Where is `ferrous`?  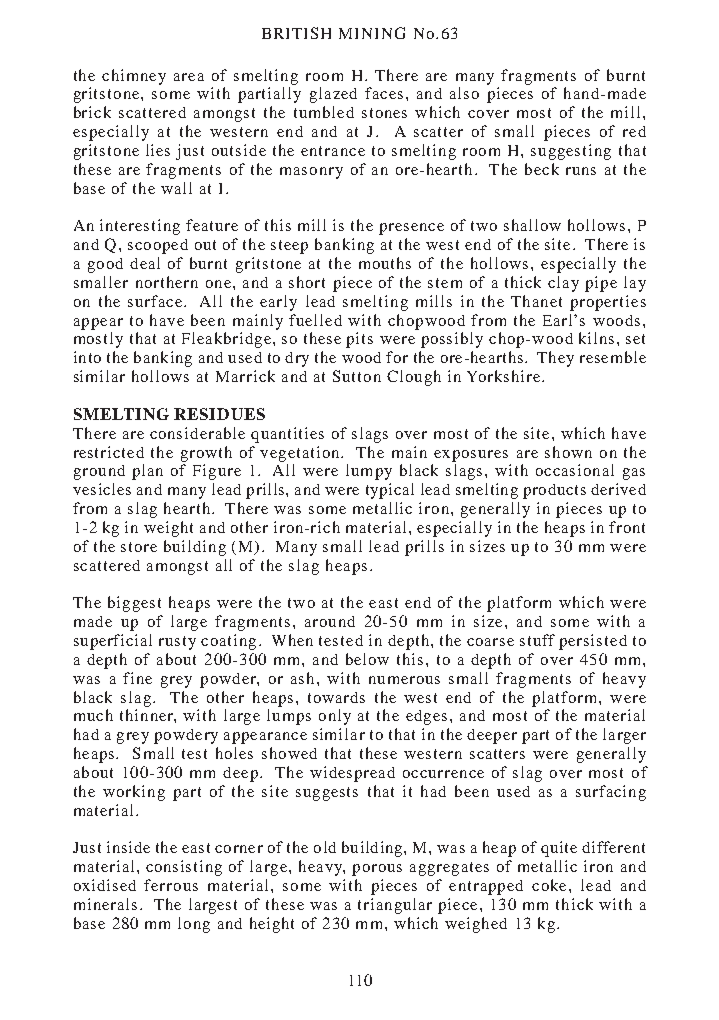
ferrous is located at coordinates (171, 885).
